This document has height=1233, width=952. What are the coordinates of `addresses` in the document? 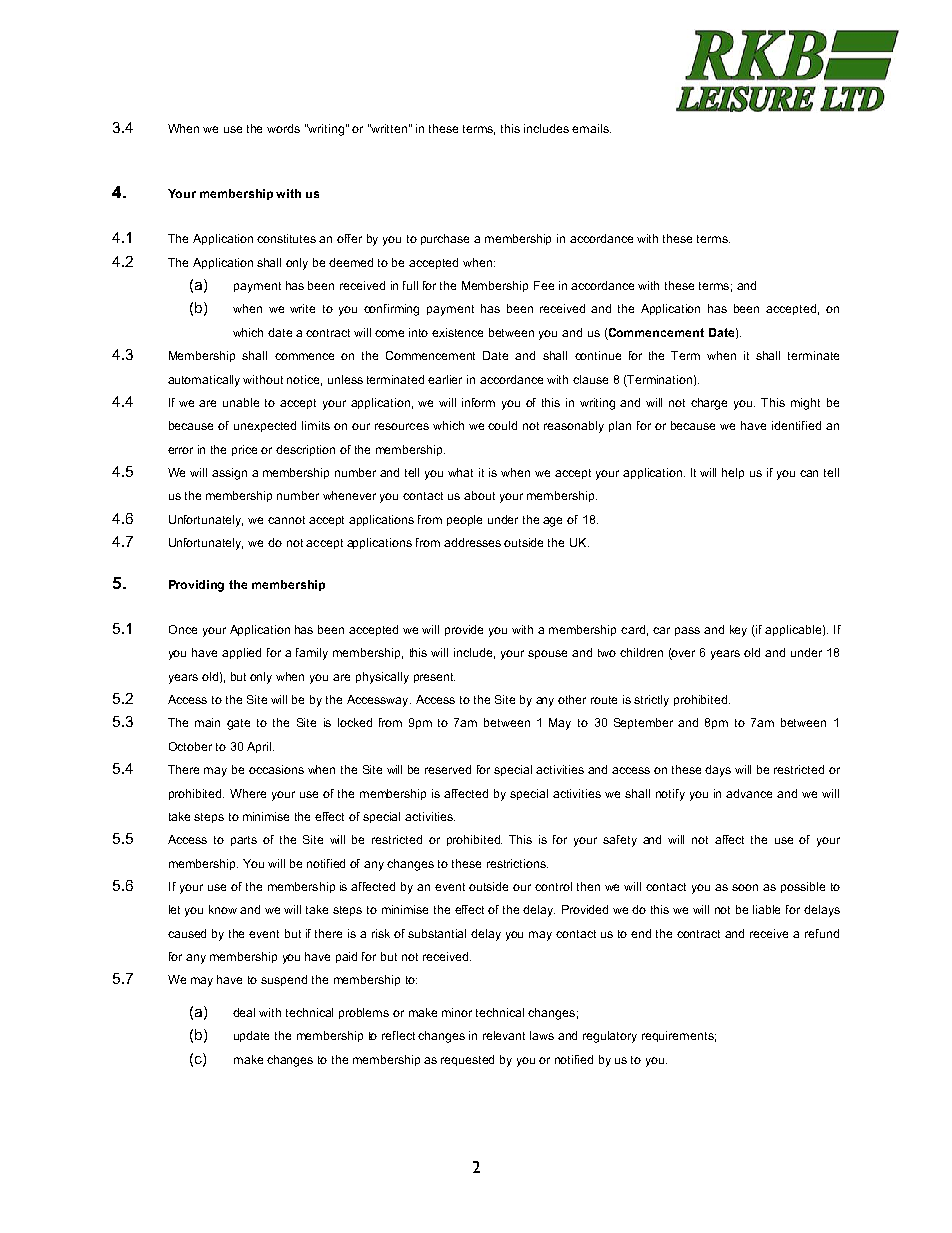 It's located at (472, 542).
